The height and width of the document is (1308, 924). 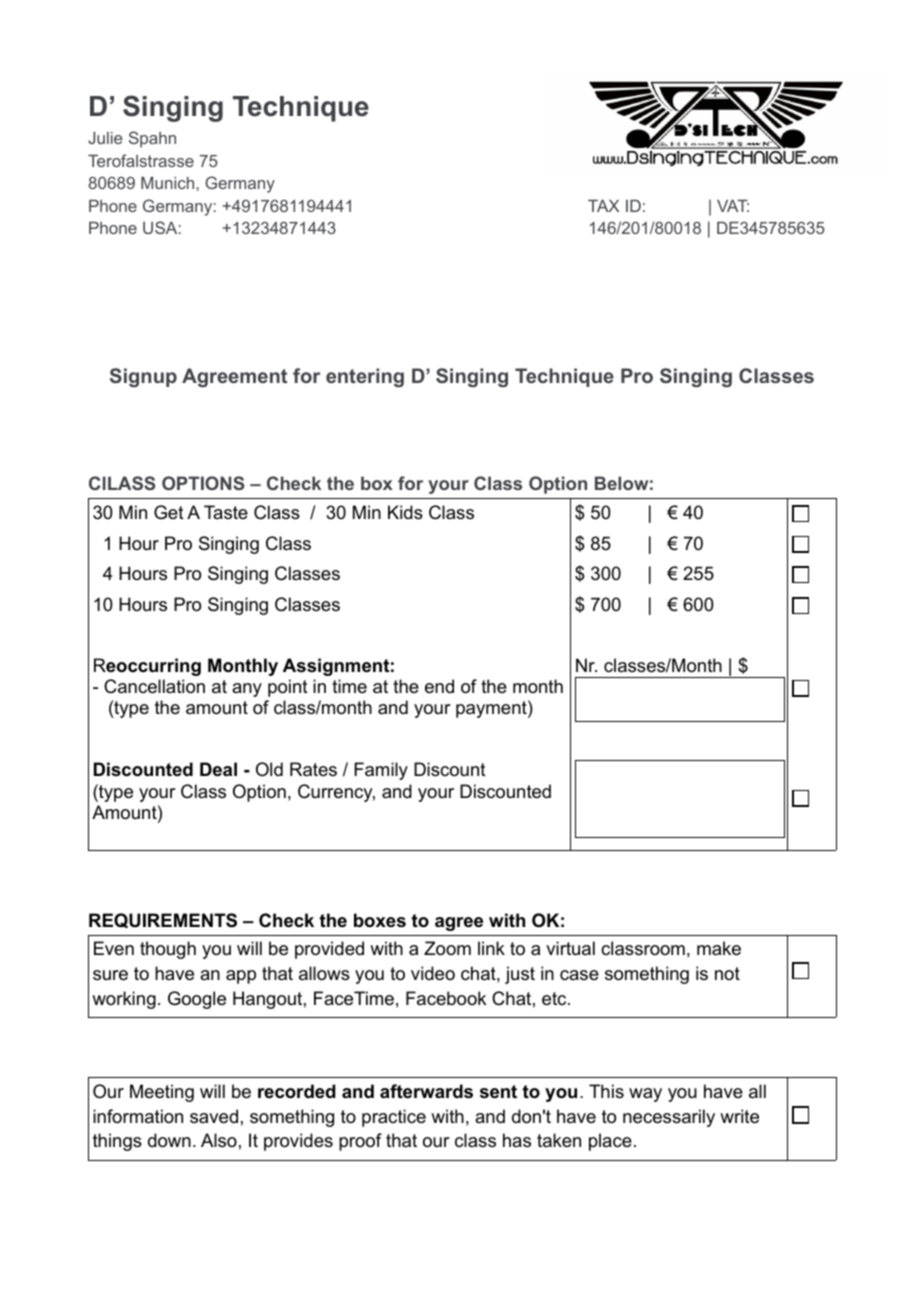 I want to click on necessarily, so click(x=669, y=1118).
